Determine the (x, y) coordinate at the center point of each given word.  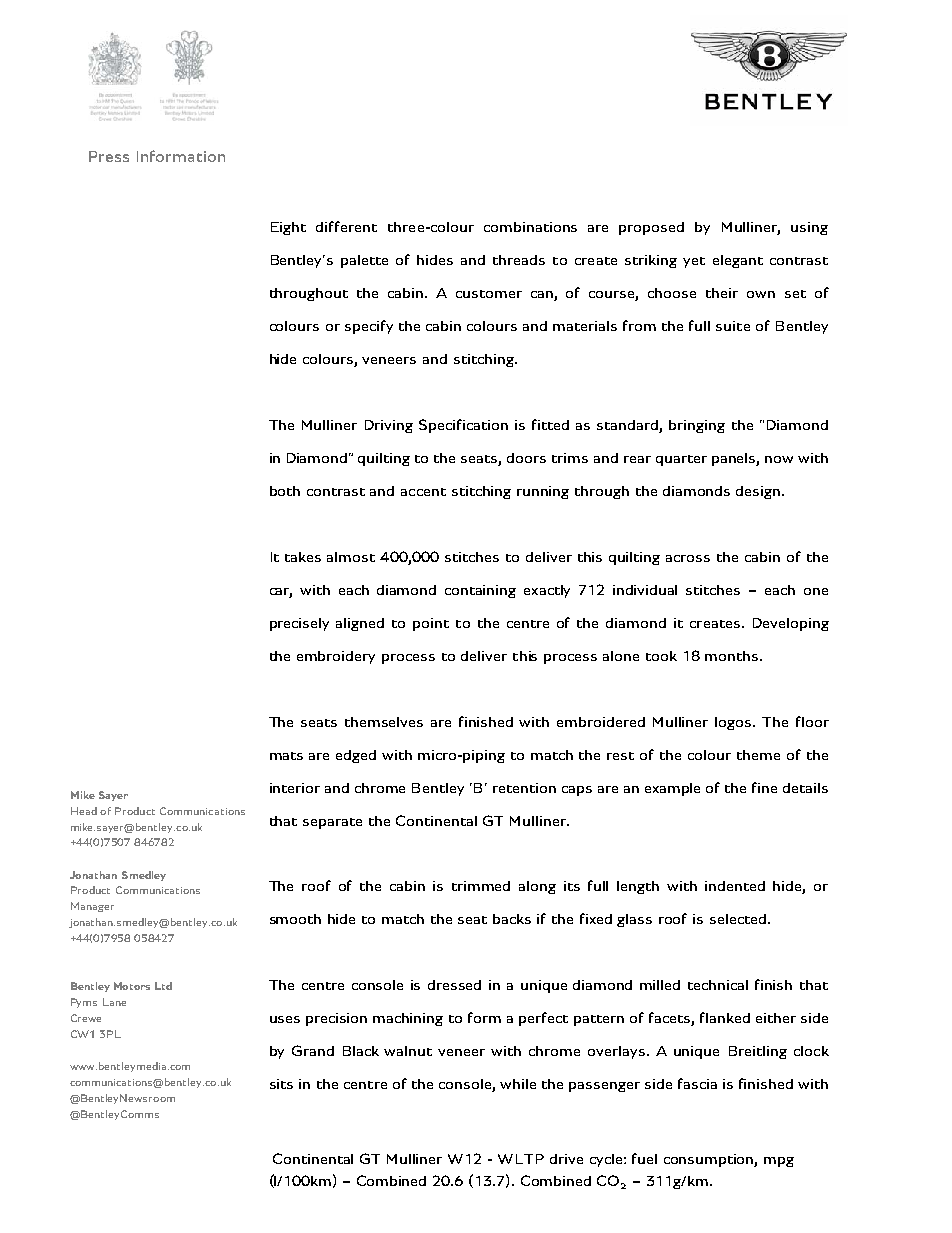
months (733, 656)
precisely (299, 624)
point (431, 624)
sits (281, 1084)
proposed (651, 228)
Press (109, 156)
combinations (530, 227)
